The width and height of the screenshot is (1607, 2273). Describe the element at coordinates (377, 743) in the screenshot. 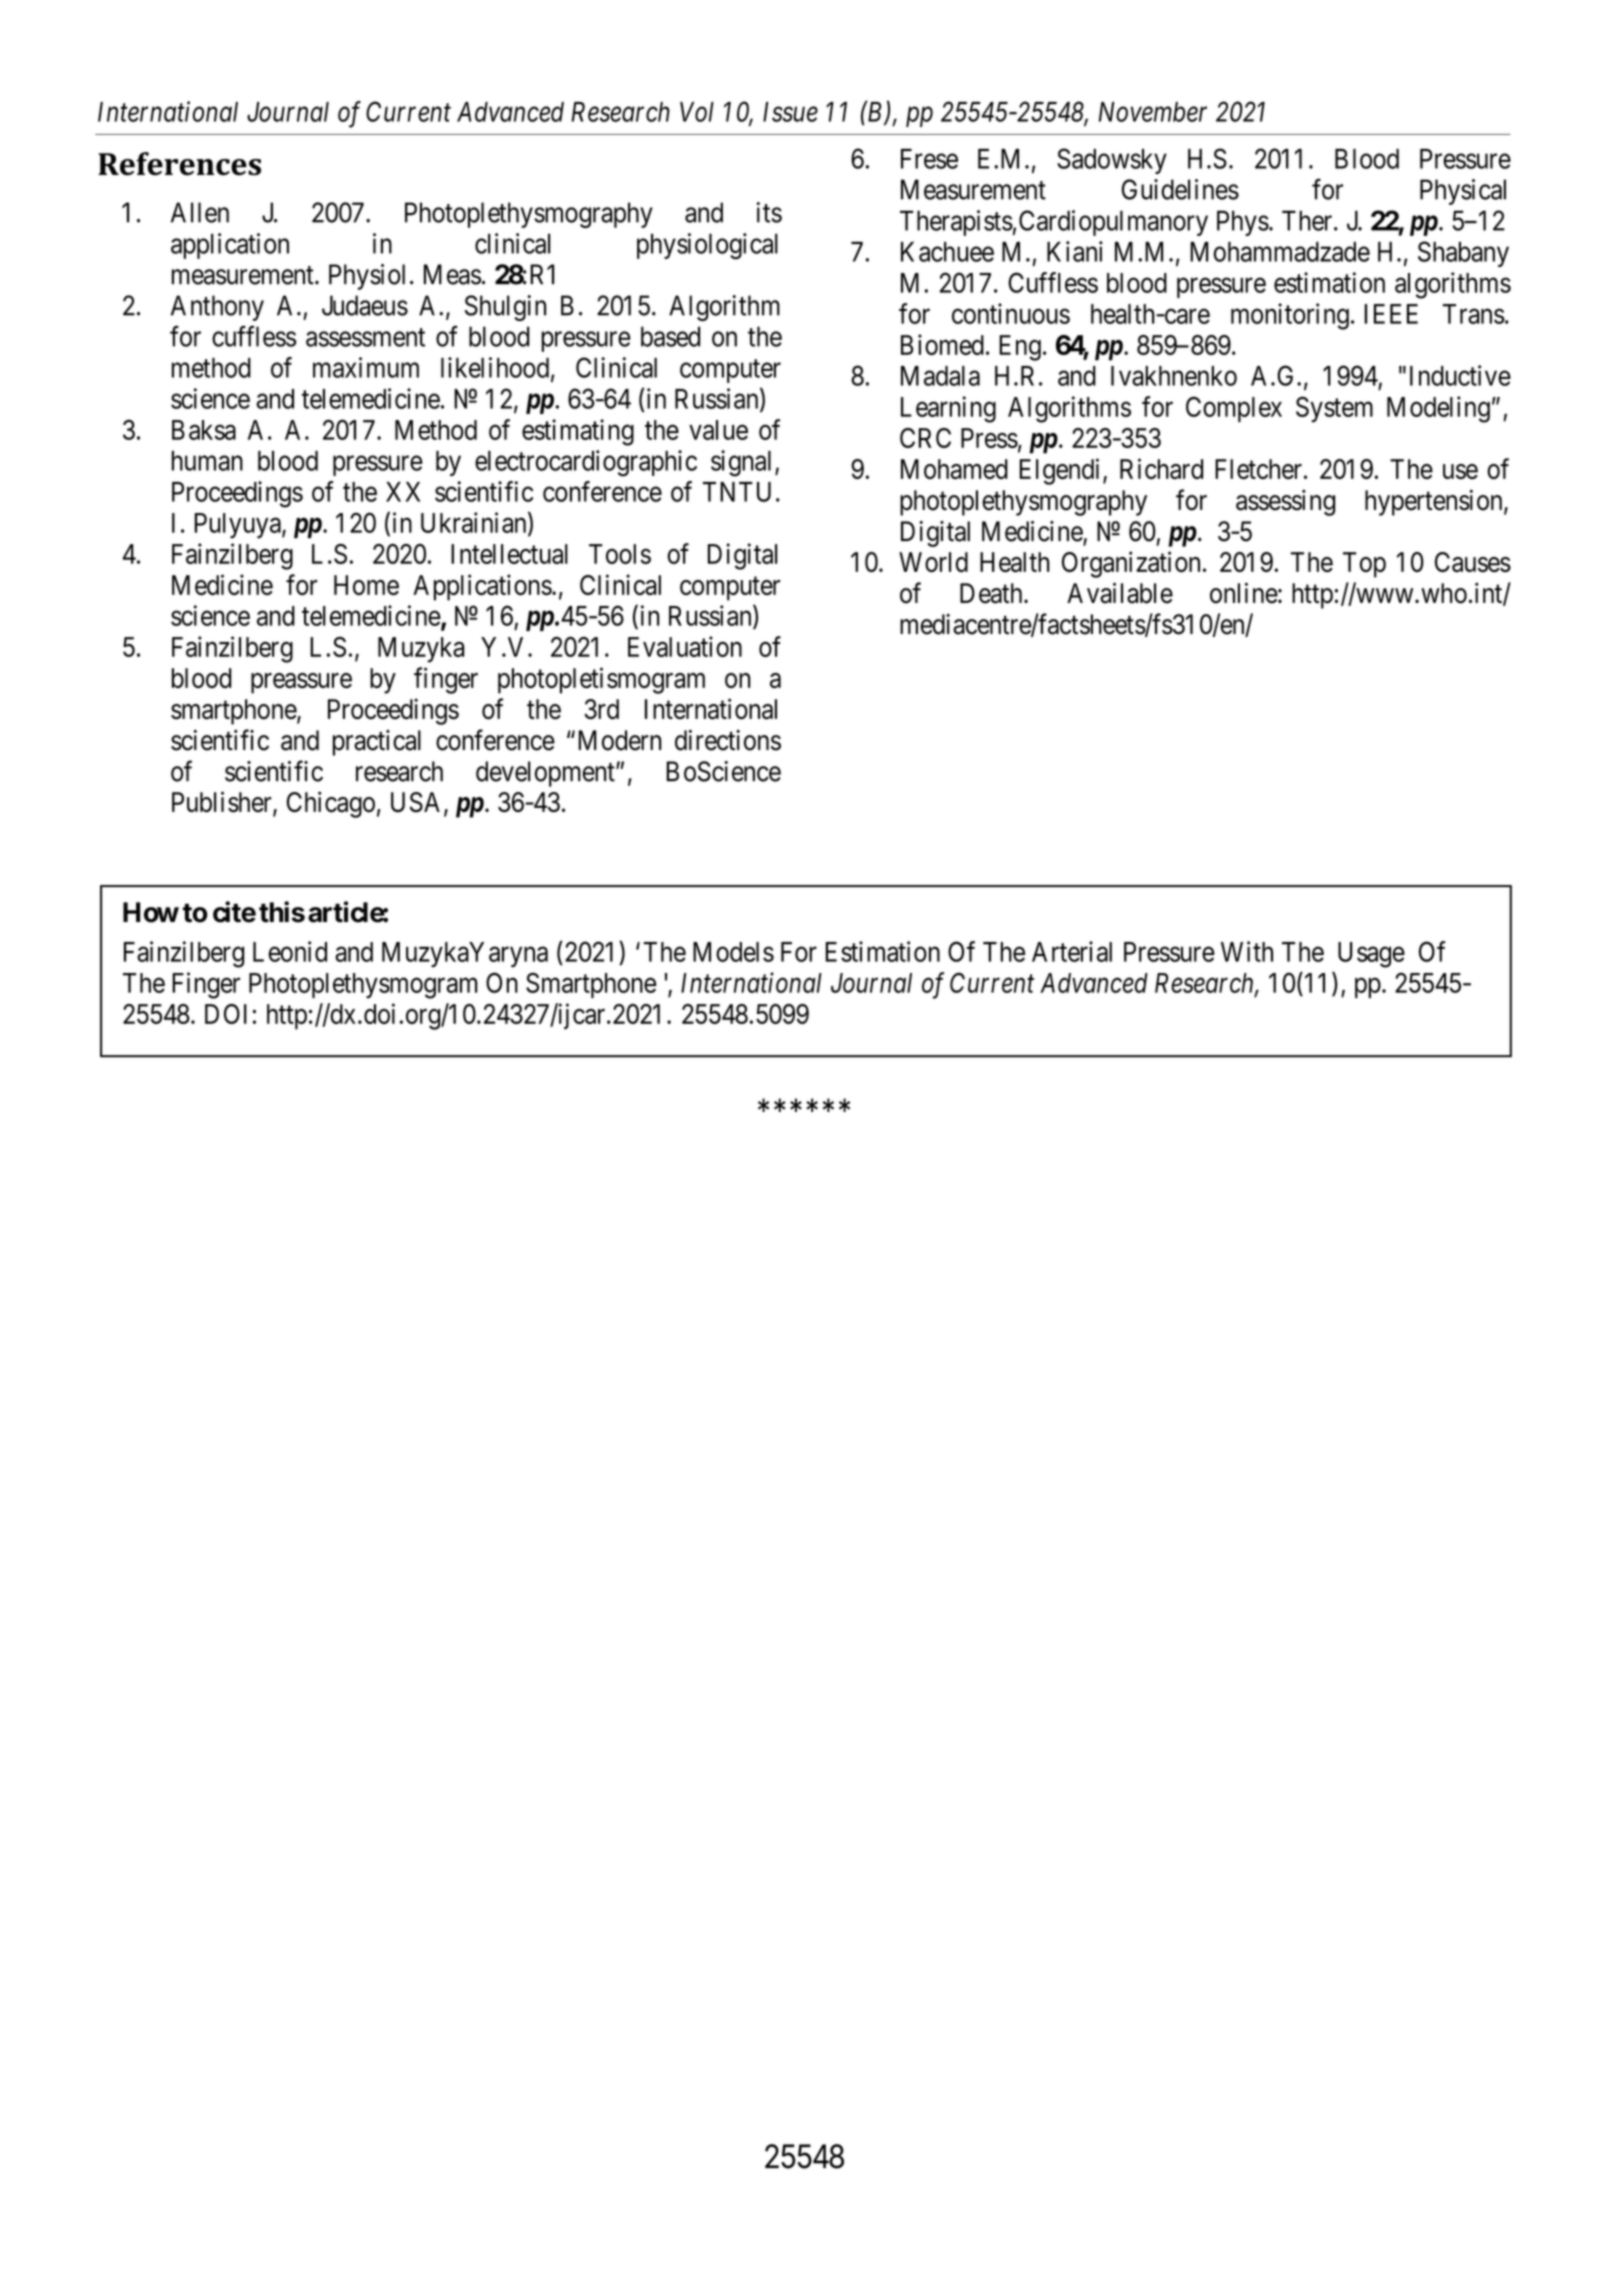

I see `practical` at that location.
